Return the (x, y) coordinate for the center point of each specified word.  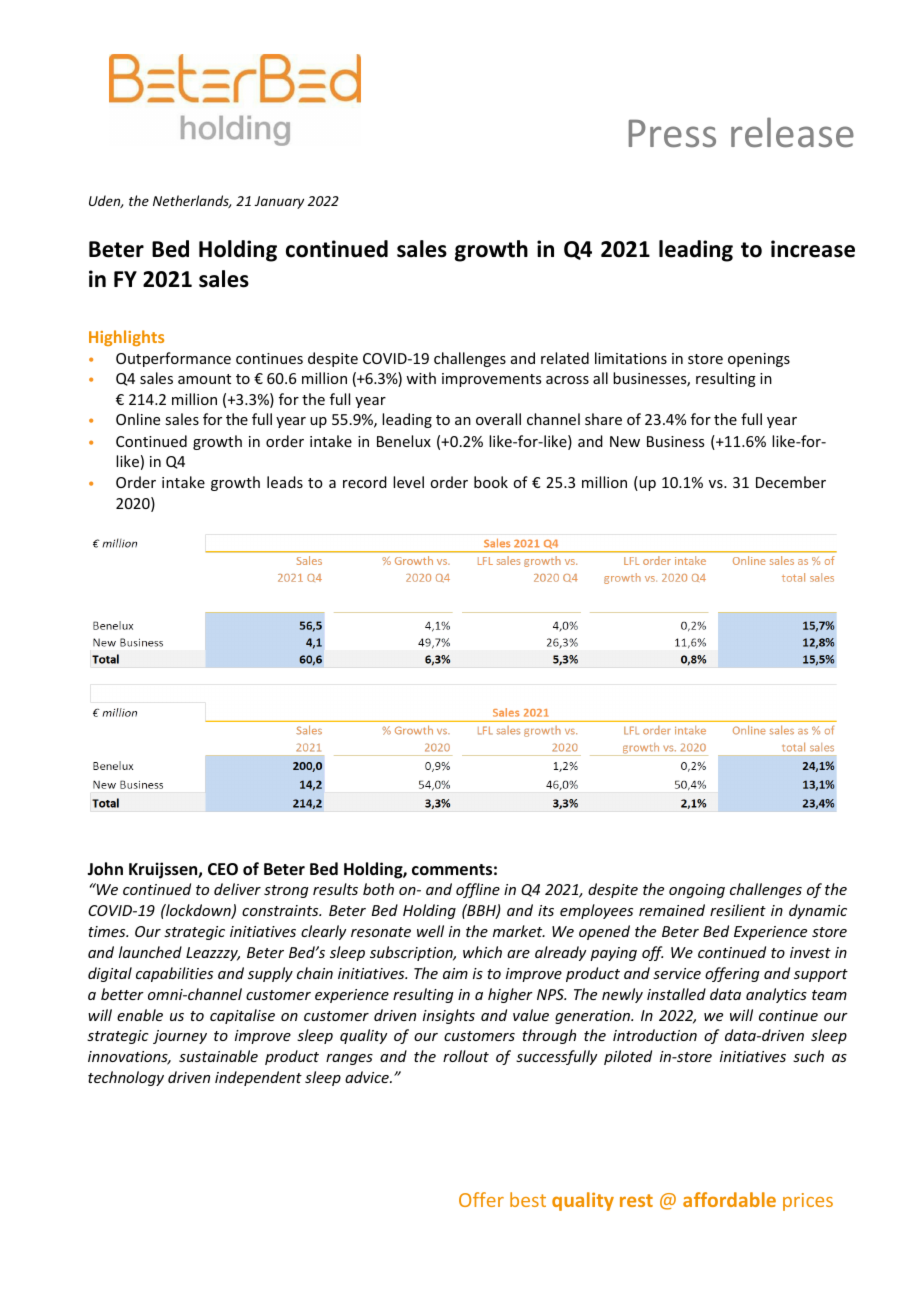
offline (478, 890)
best (528, 1199)
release (792, 132)
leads (285, 482)
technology (126, 1078)
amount (204, 379)
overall (498, 419)
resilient (738, 910)
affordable (729, 1199)
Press (672, 133)
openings (759, 360)
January (279, 202)
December (791, 482)
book (491, 482)
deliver (237, 889)
